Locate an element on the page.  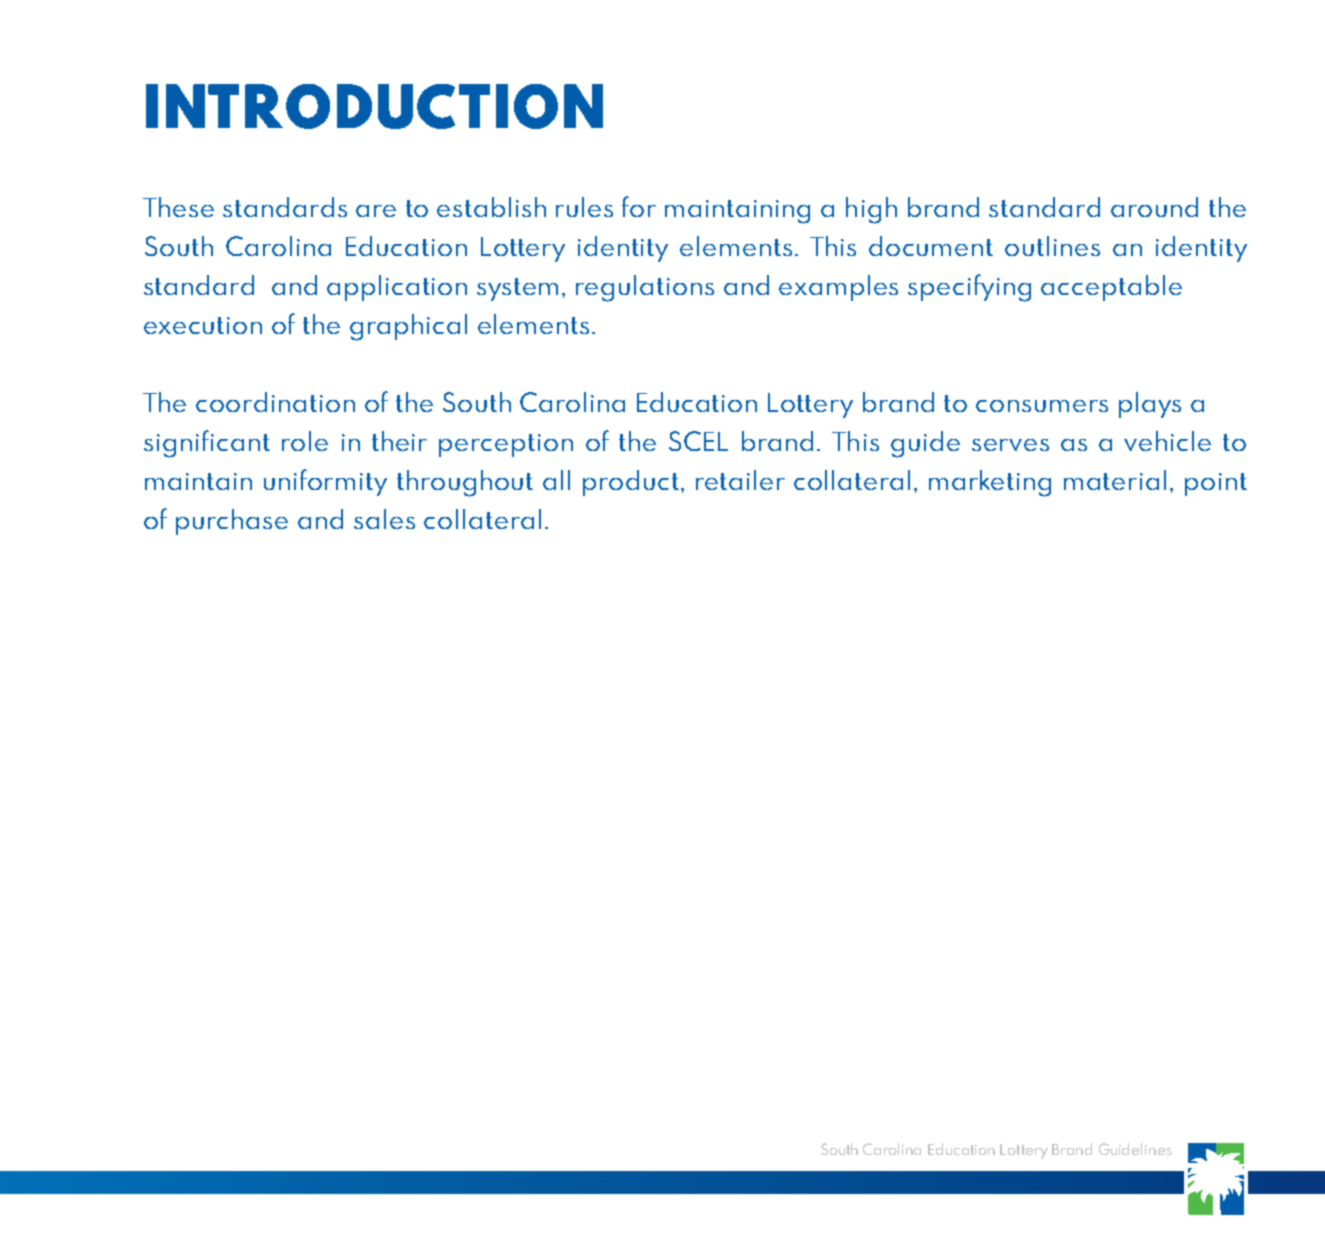
regulations is located at coordinates (645, 288).
